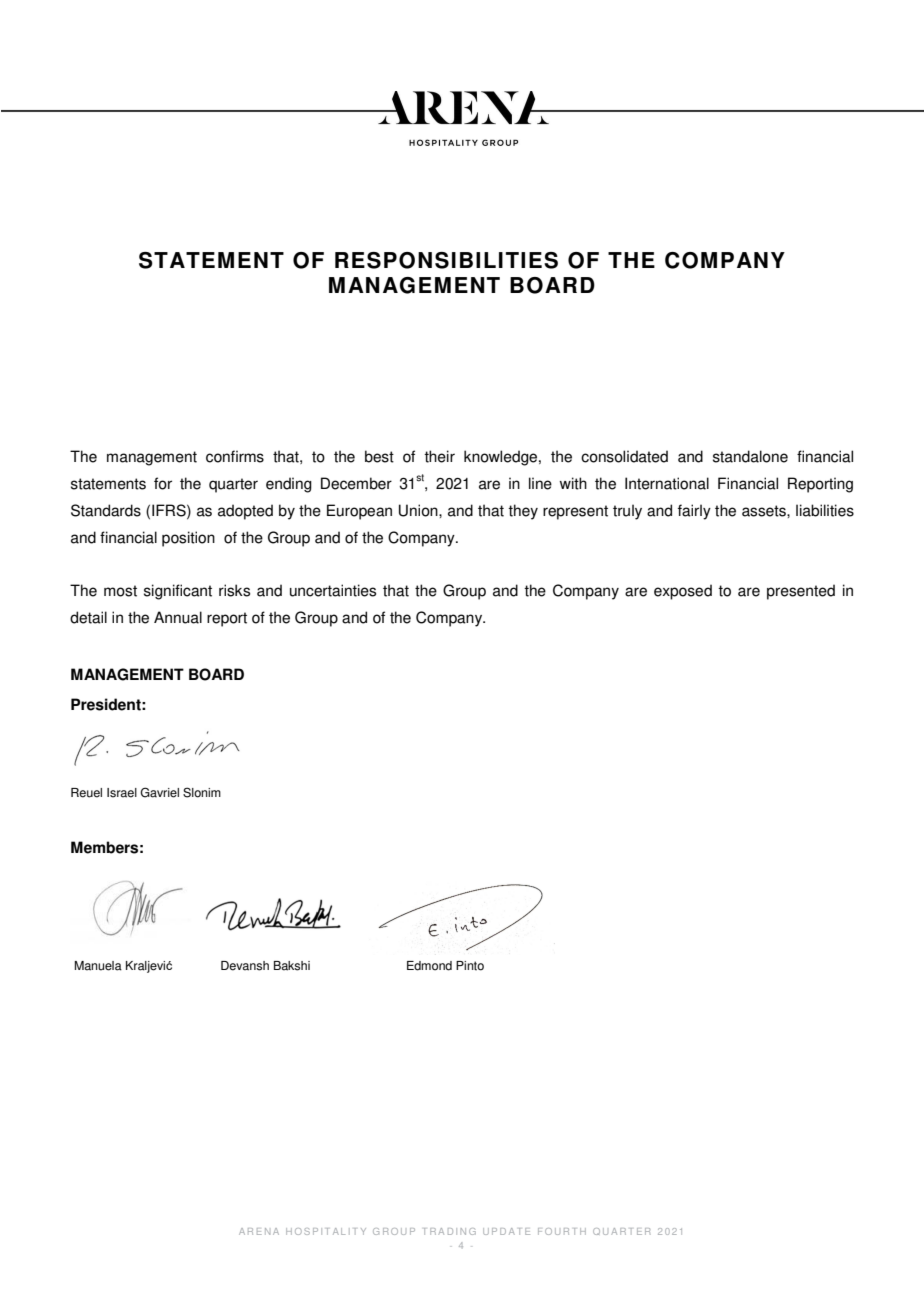  Describe the element at coordinates (333, 590) in the screenshot. I see `uncertainties` at that location.
